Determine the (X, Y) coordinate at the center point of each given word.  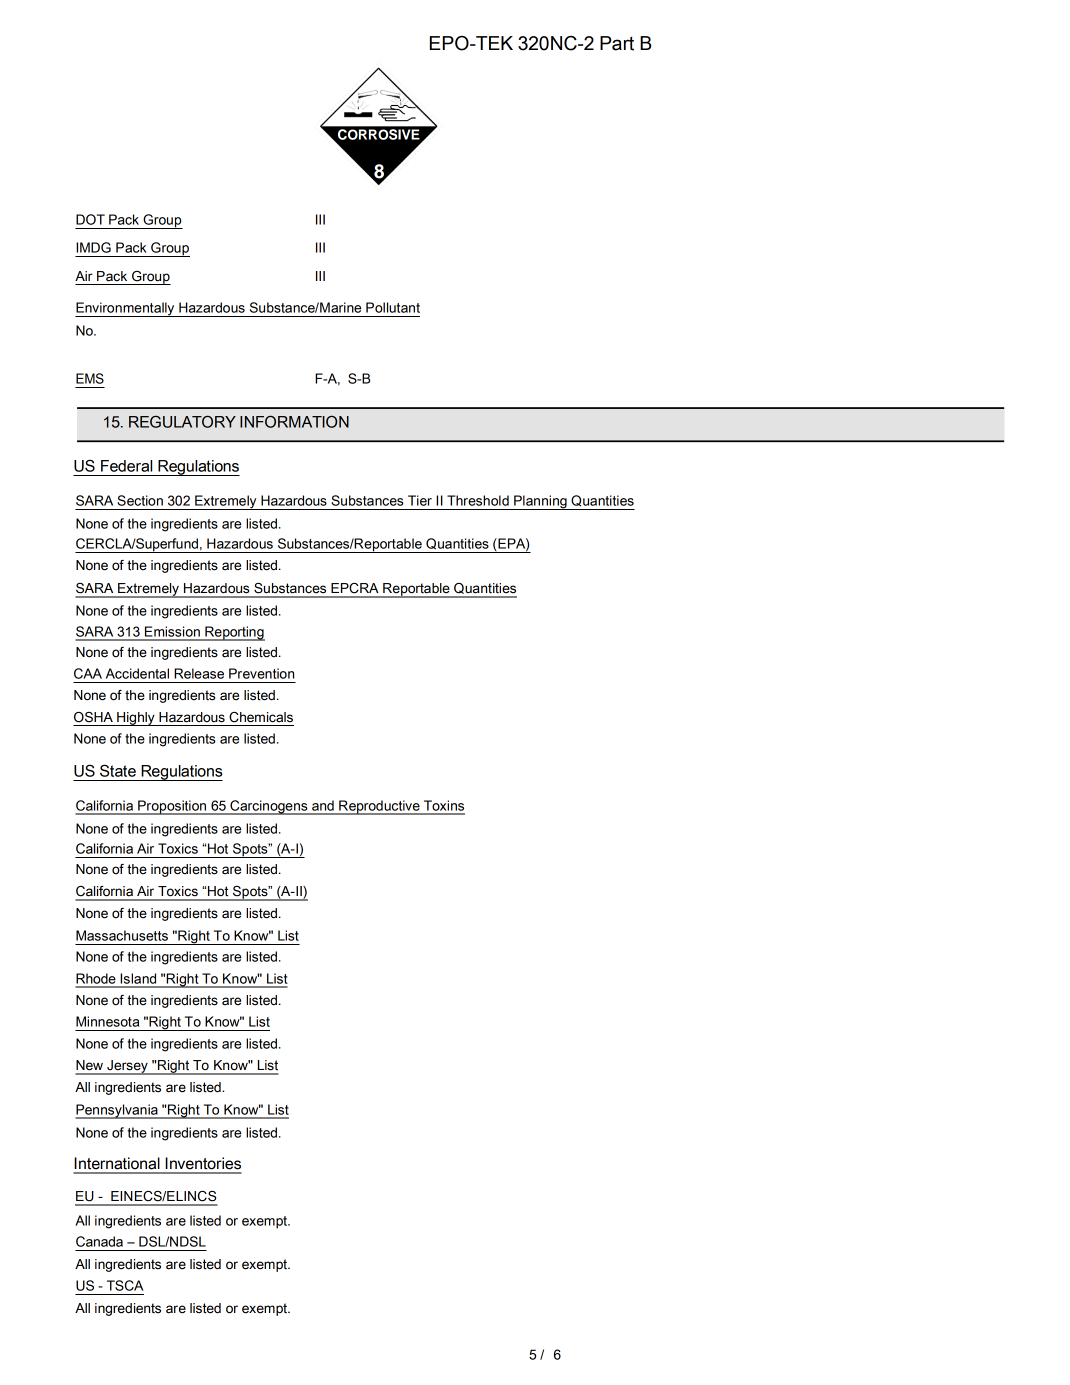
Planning (540, 502)
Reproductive (379, 807)
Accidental (137, 673)
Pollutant (393, 307)
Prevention (261, 673)
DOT (90, 219)
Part (617, 43)
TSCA (125, 1285)
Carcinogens (269, 807)
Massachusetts (122, 935)
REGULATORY (182, 421)
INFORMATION (294, 421)
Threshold (478, 500)
